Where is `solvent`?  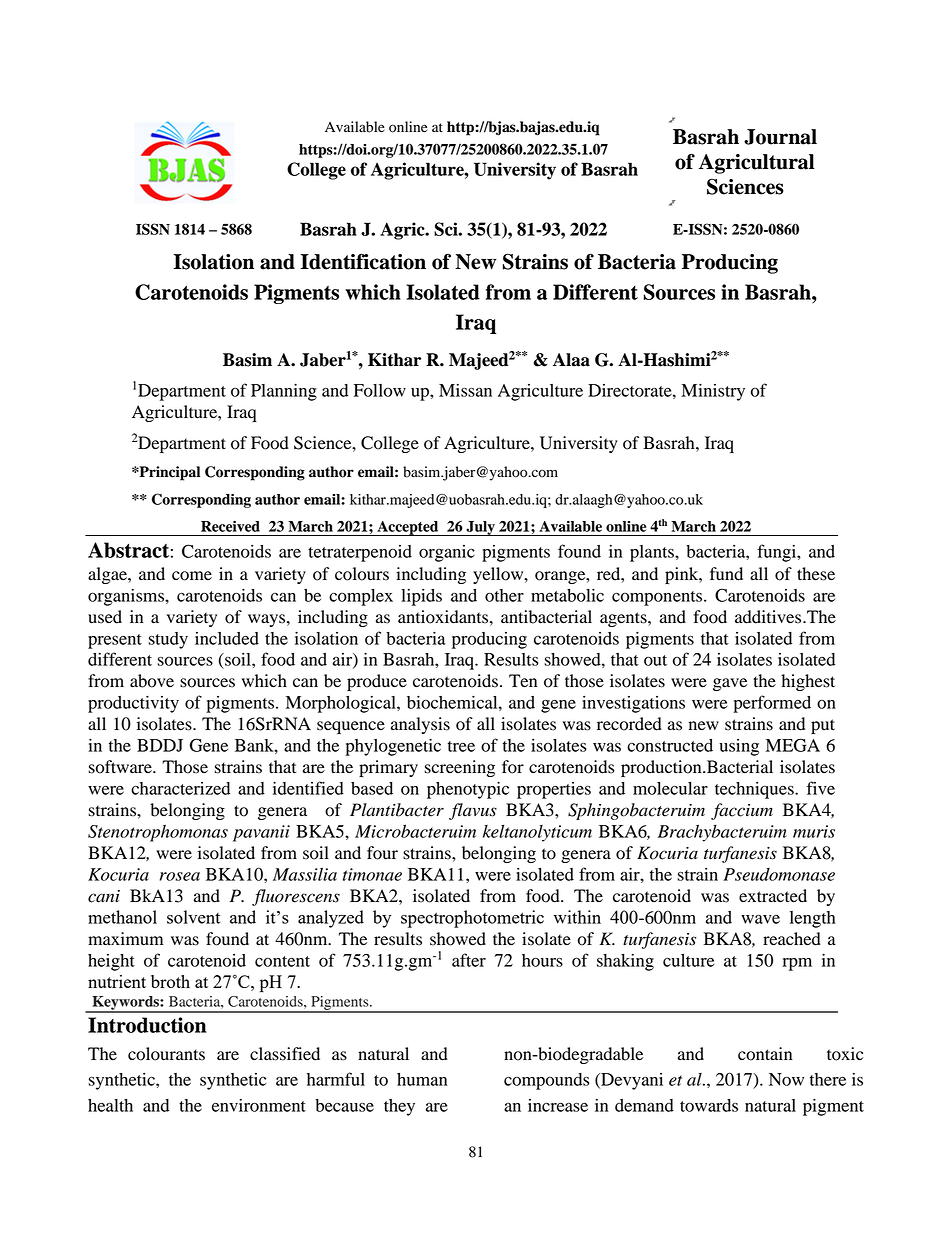
solvent is located at coordinates (193, 917).
